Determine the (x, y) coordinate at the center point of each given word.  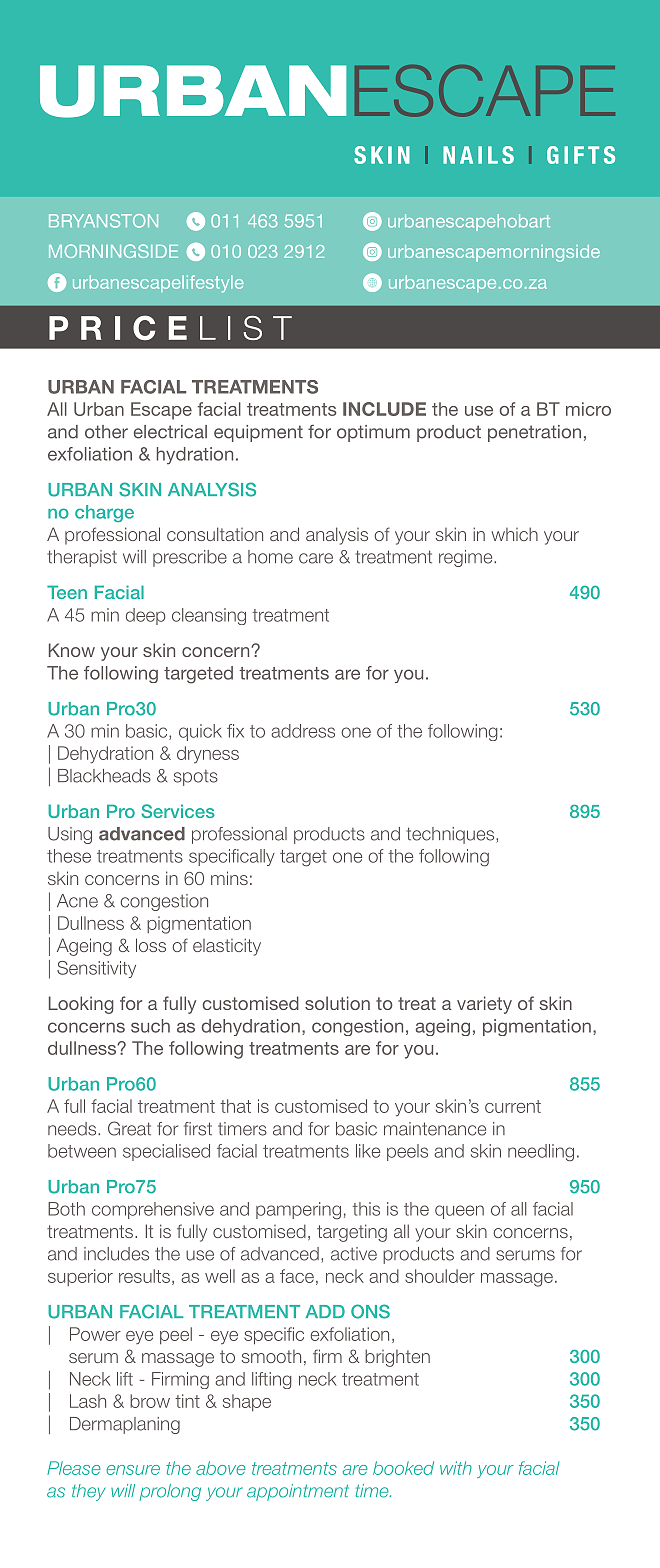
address (303, 731)
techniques (451, 835)
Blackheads (104, 776)
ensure (133, 1470)
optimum (373, 433)
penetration (534, 433)
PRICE (118, 327)
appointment (298, 1492)
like (368, 1151)
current (513, 1106)
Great (129, 1128)
